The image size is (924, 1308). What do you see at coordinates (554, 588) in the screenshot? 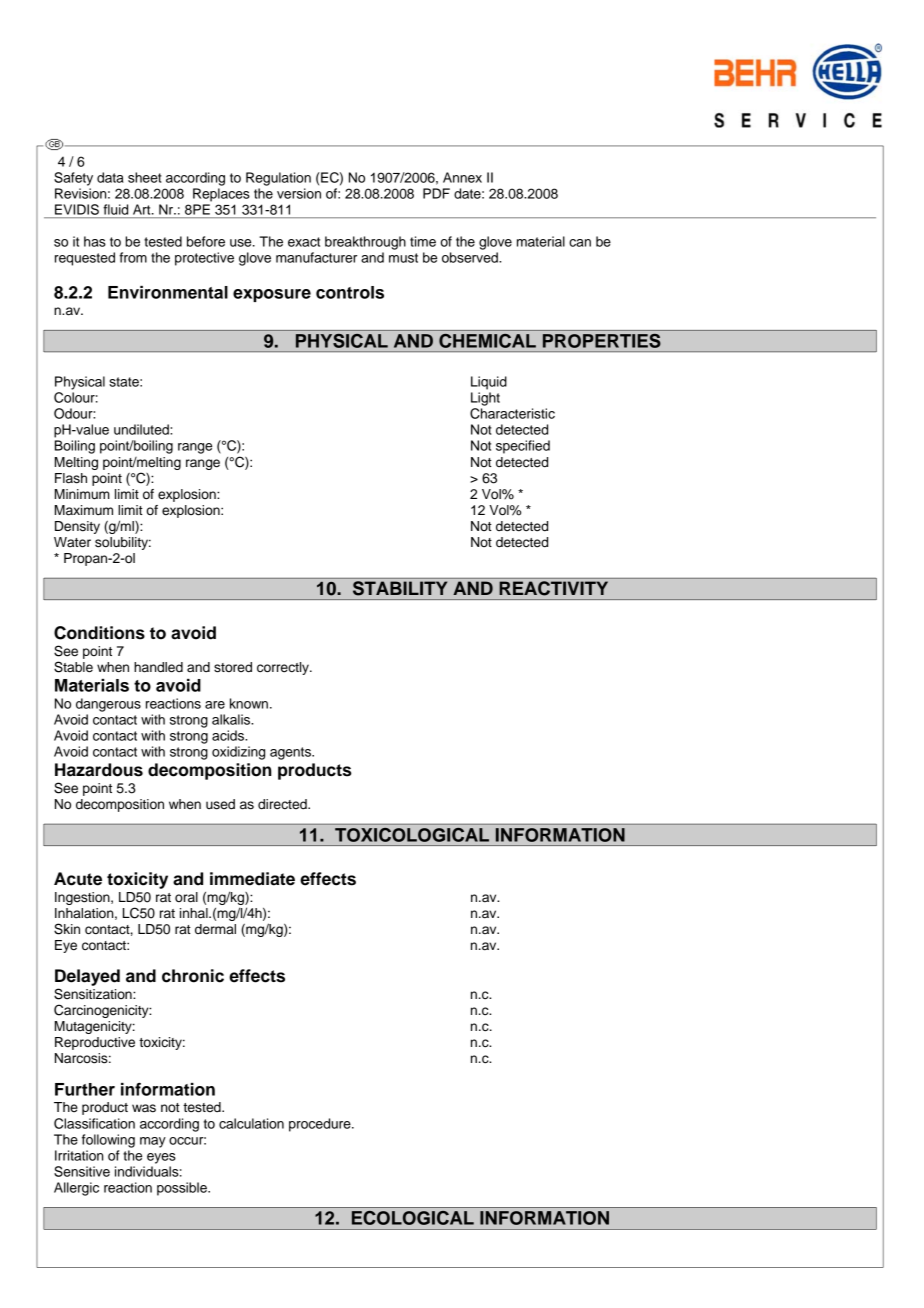
I see `REACTIVITY` at bounding box center [554, 588].
